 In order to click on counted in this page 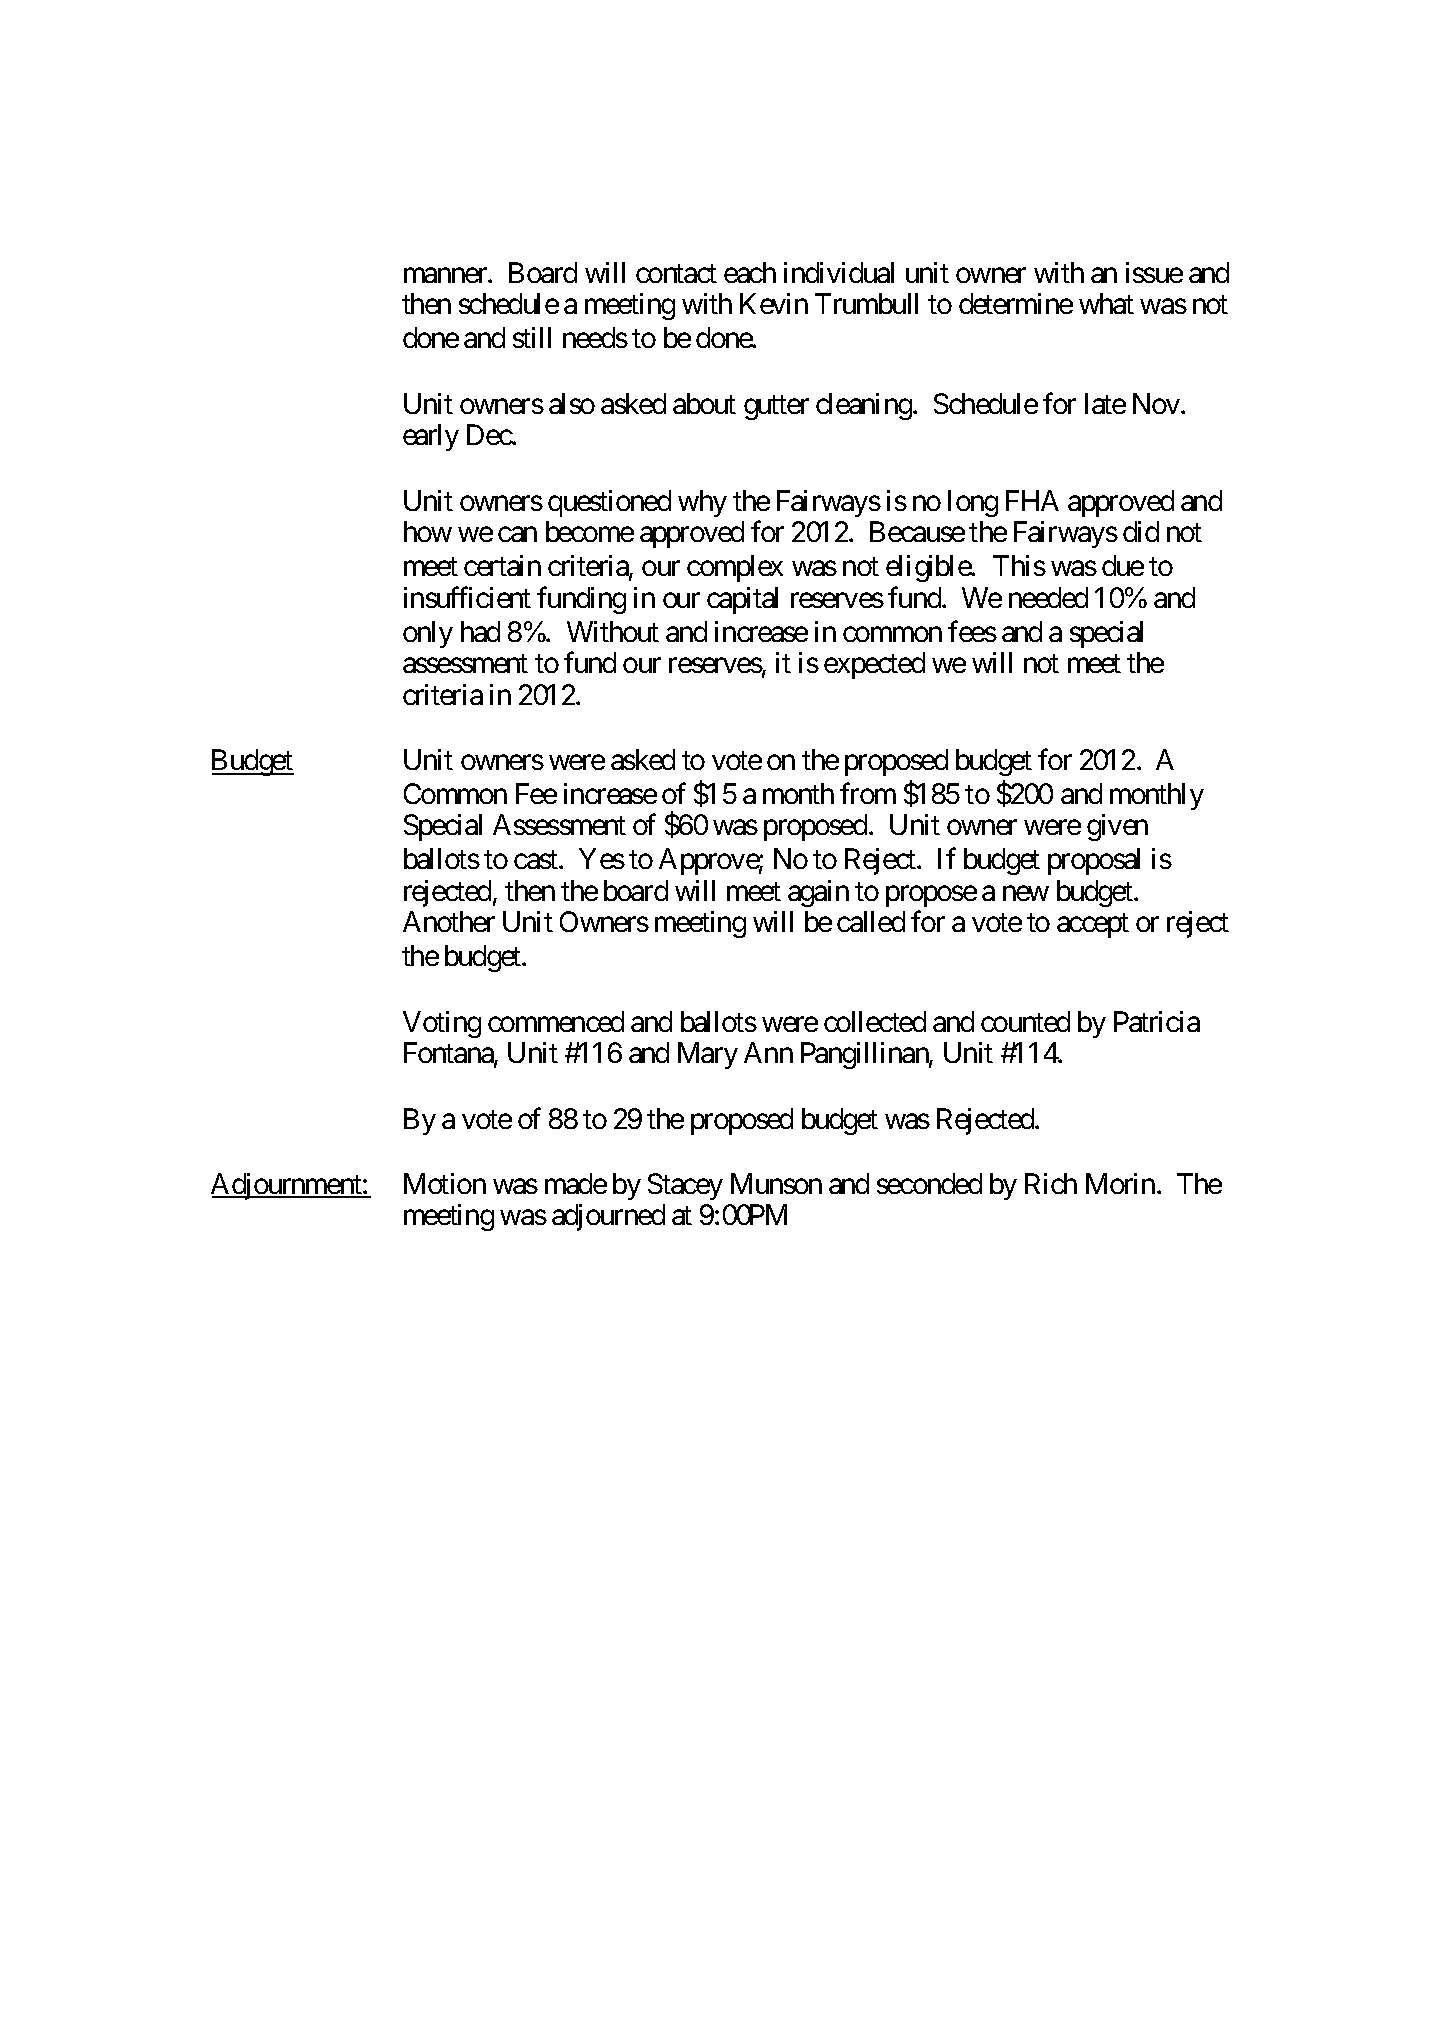, I will do `click(1025, 1021)`.
